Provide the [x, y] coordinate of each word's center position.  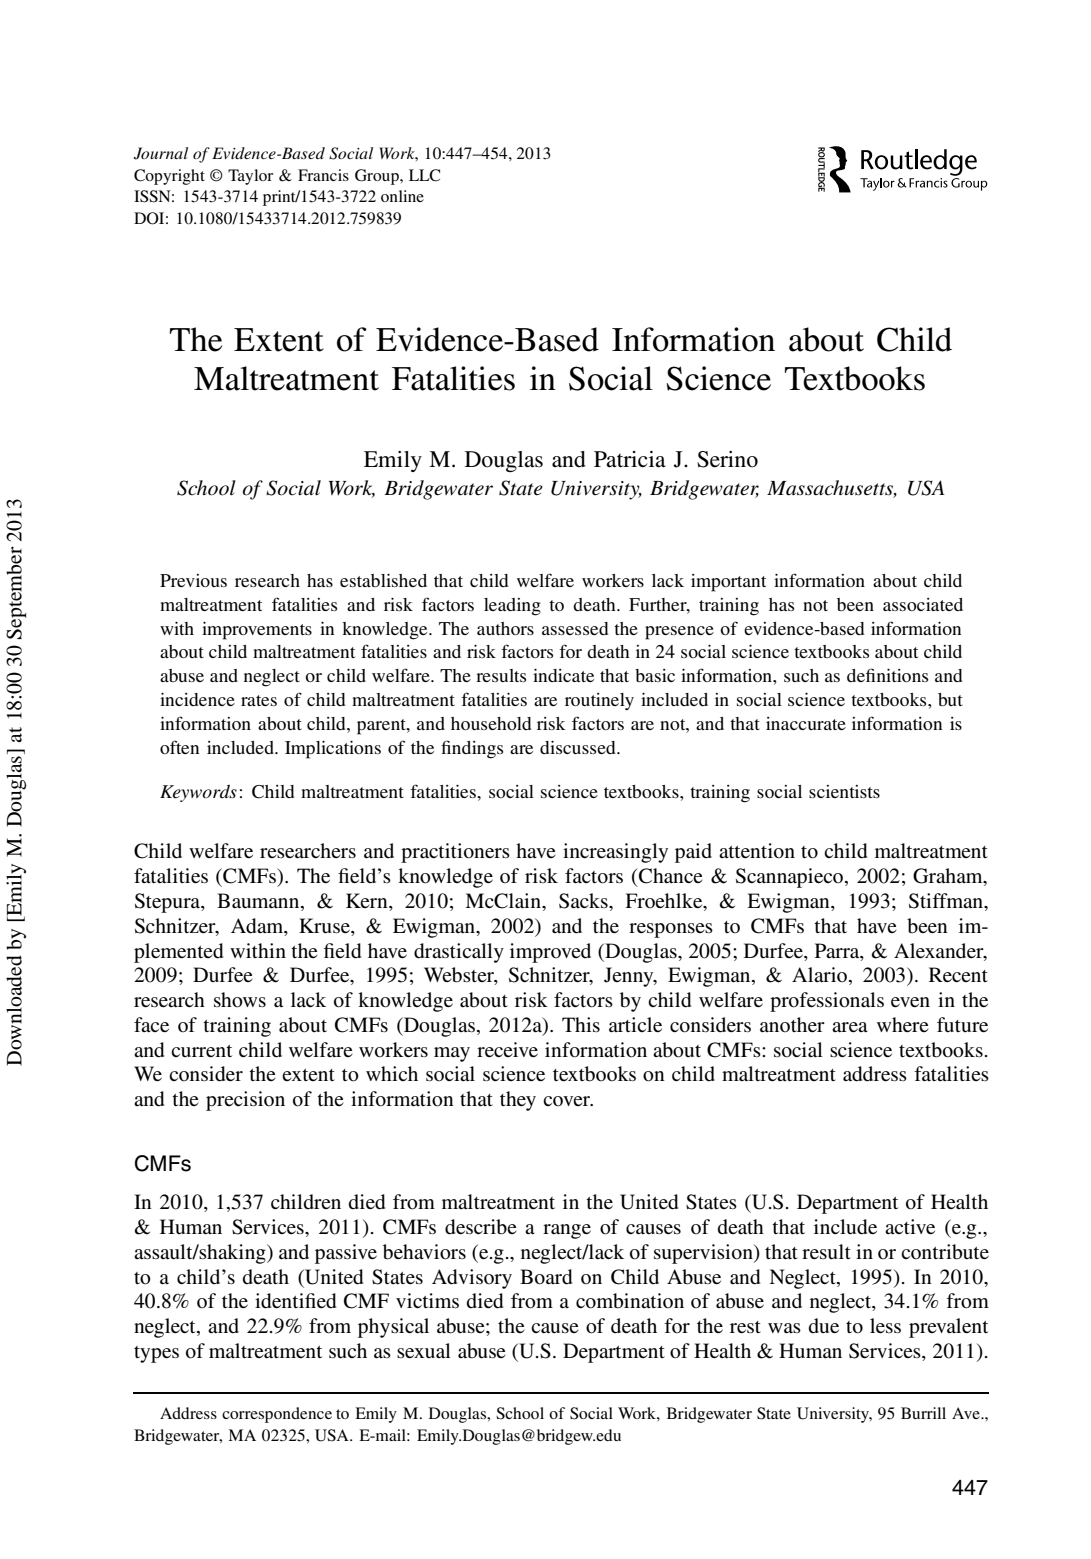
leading [512, 607]
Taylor [250, 177]
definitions [887, 675]
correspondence [277, 1415]
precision [245, 1101]
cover [568, 1101]
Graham [949, 877]
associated [923, 604]
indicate [563, 675]
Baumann [259, 902]
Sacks [584, 901]
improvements [257, 631]
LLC [424, 175]
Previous [193, 580]
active [910, 1226]
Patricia [630, 459]
